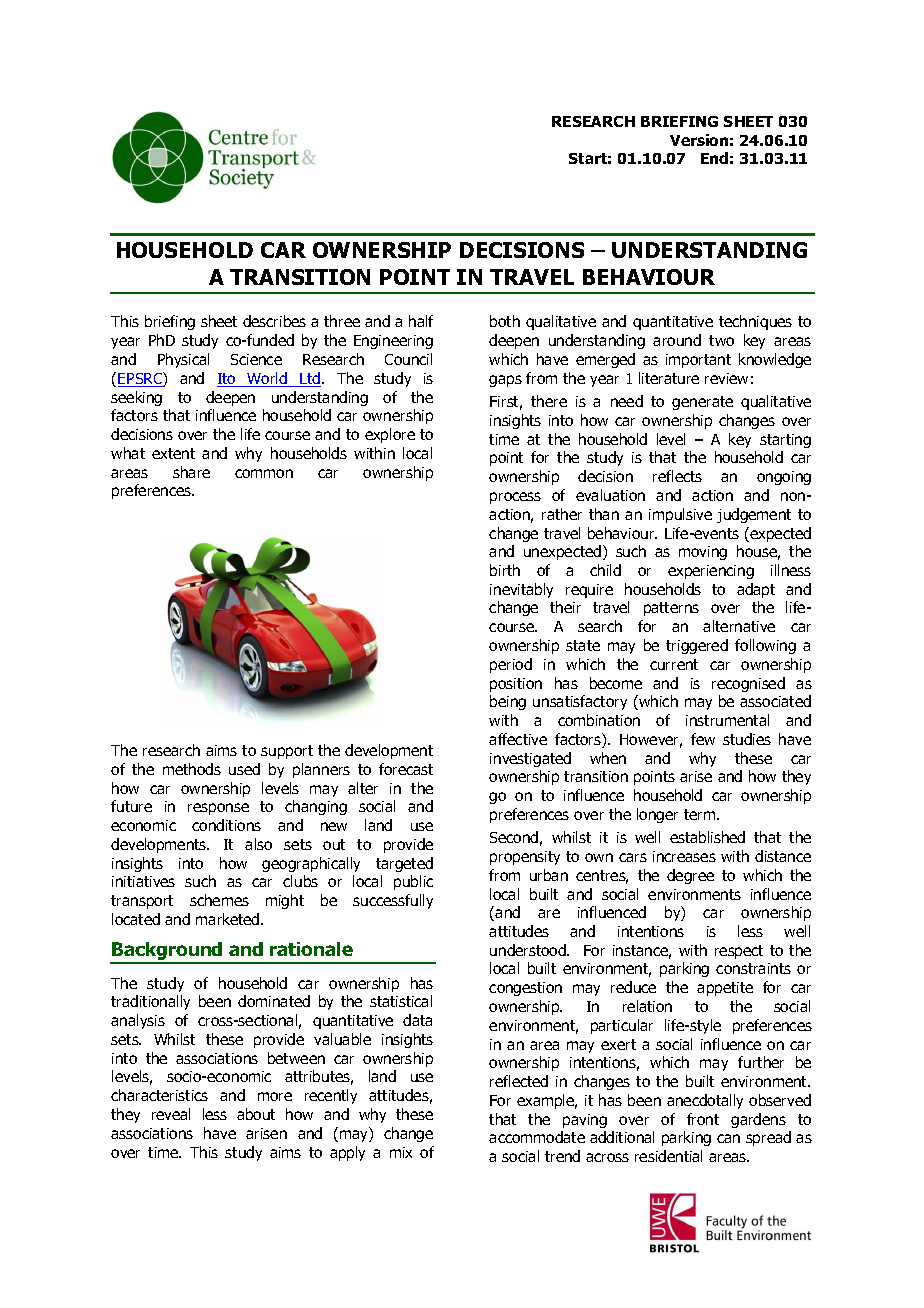 The height and width of the image is (1308, 924). What do you see at coordinates (671, 609) in the image?
I see `patterns` at bounding box center [671, 609].
